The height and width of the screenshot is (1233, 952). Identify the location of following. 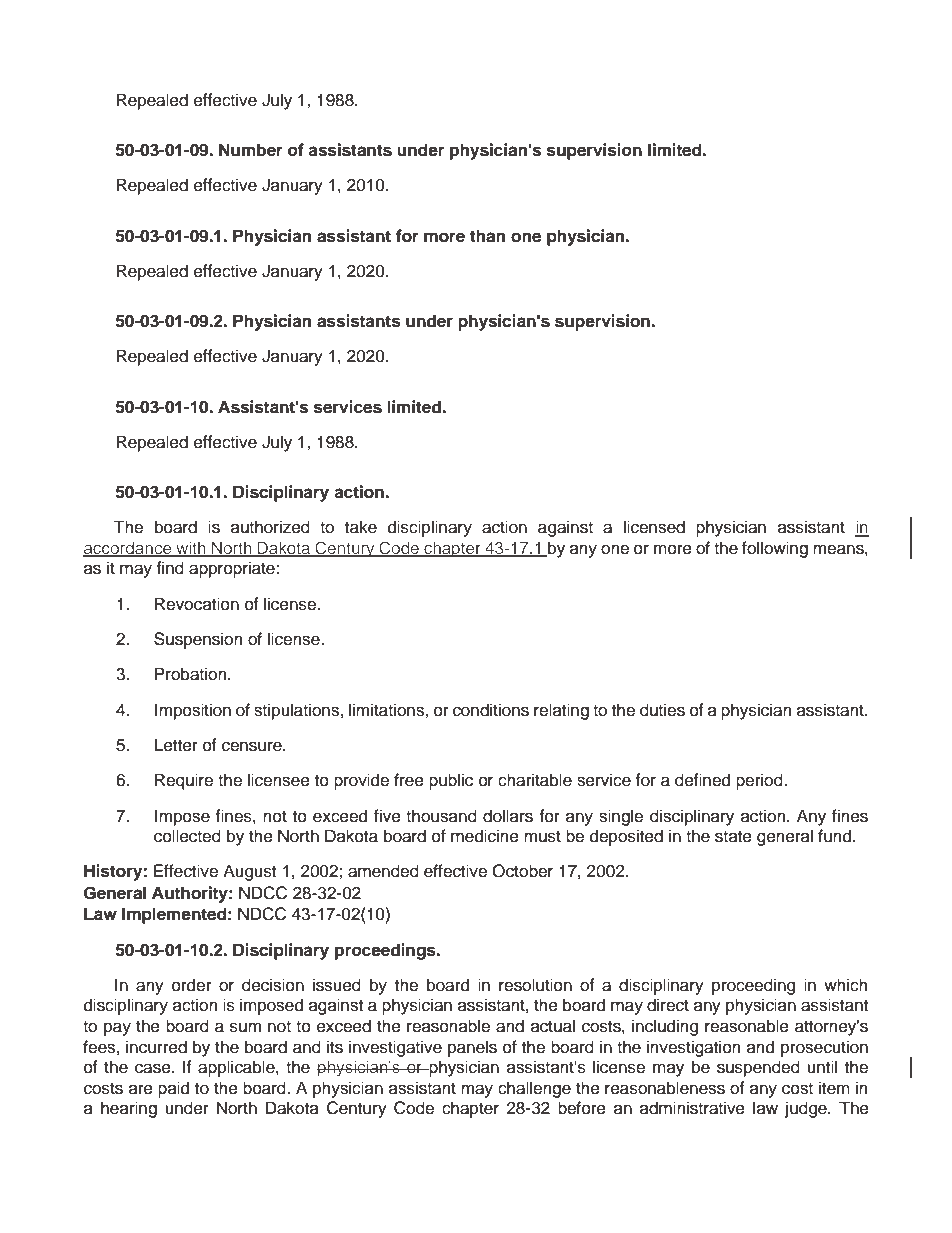
(775, 549).
